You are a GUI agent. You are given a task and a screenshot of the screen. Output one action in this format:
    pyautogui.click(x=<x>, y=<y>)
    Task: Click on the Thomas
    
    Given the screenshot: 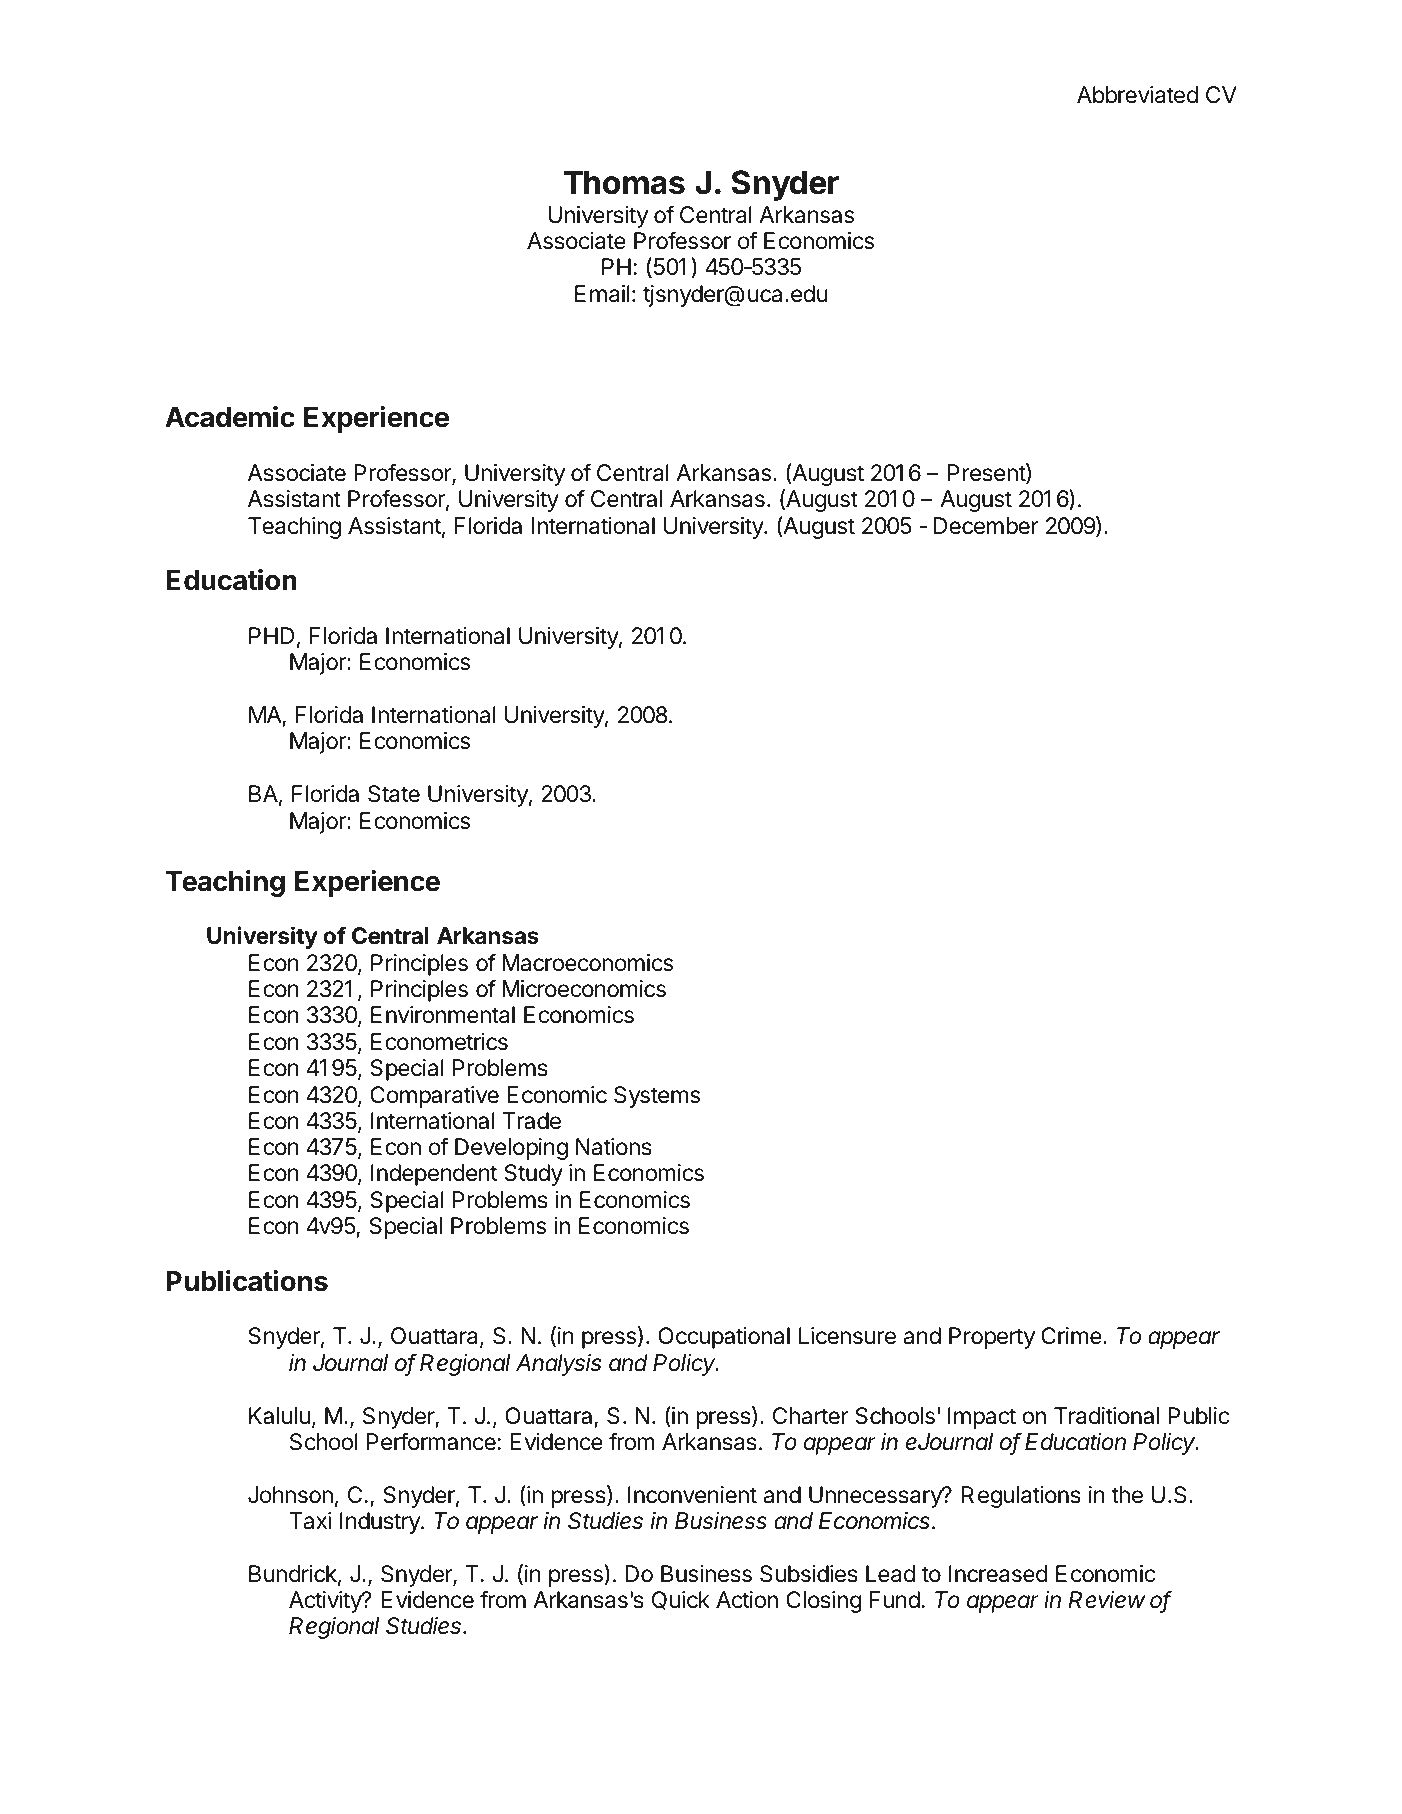 What is the action you would take?
    pyautogui.click(x=624, y=182)
